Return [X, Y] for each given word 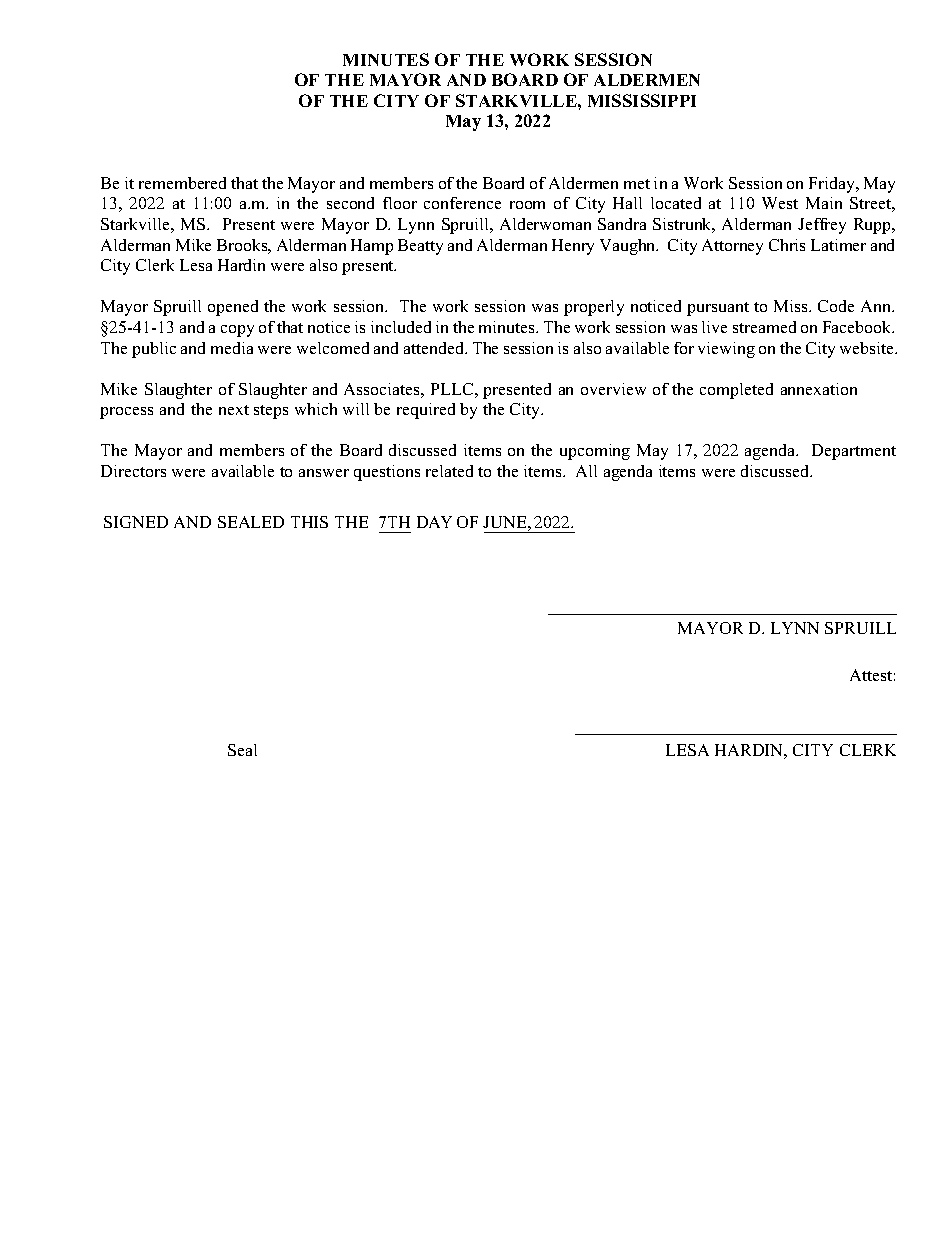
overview [613, 389]
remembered [182, 183]
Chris [787, 245]
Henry [573, 247]
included [401, 327]
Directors [133, 471]
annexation [819, 389]
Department [854, 452]
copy [237, 331]
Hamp [372, 247]
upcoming [595, 452]
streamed [764, 327]
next [234, 410]
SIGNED [136, 522]
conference [462, 203]
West [780, 203]
